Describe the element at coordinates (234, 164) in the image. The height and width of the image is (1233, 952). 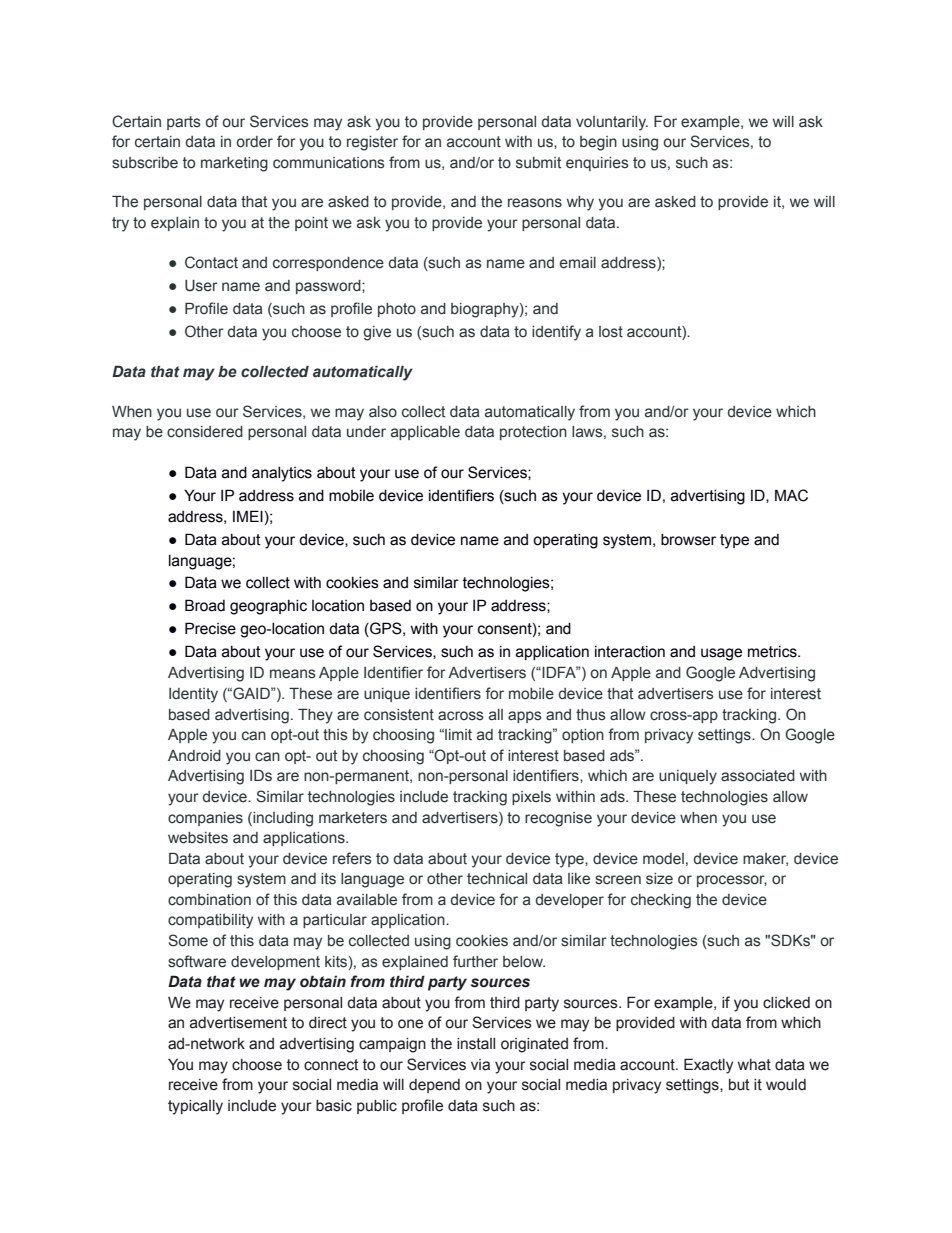
I see `marketing` at that location.
